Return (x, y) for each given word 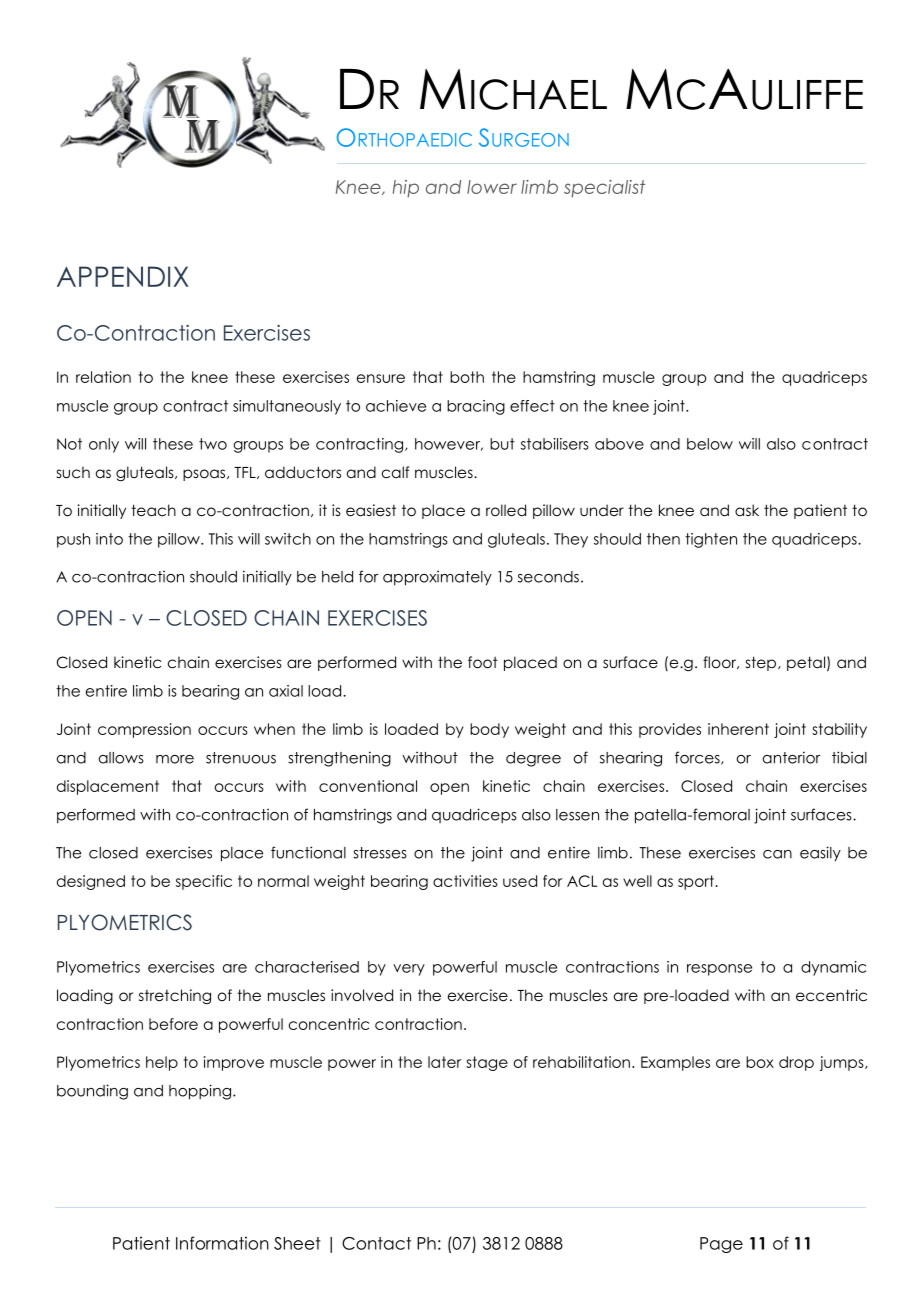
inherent (738, 729)
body (489, 730)
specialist (604, 189)
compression (144, 730)
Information (222, 1243)
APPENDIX (123, 276)
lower (492, 187)
